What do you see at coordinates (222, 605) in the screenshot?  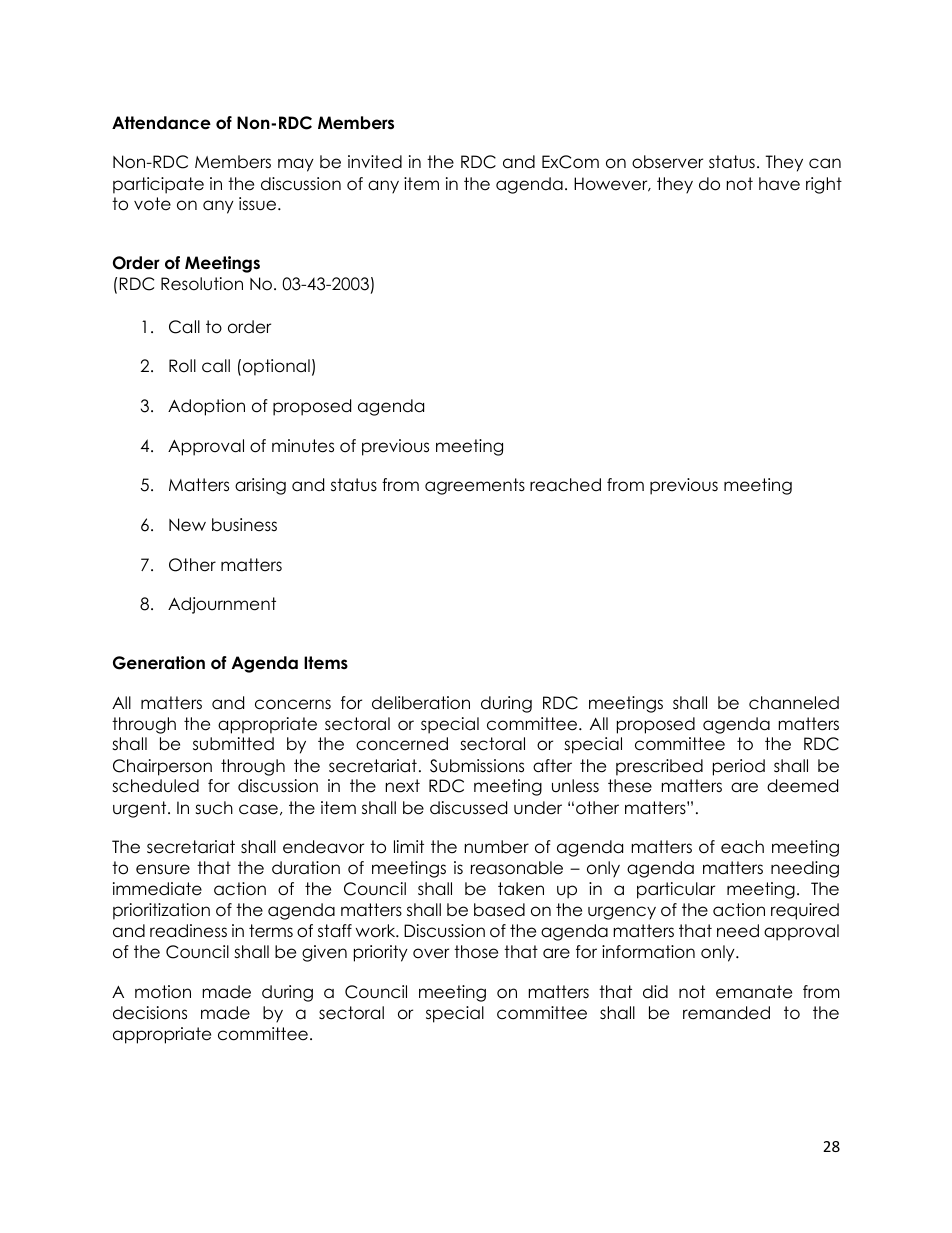 I see `Adjournment` at bounding box center [222, 605].
